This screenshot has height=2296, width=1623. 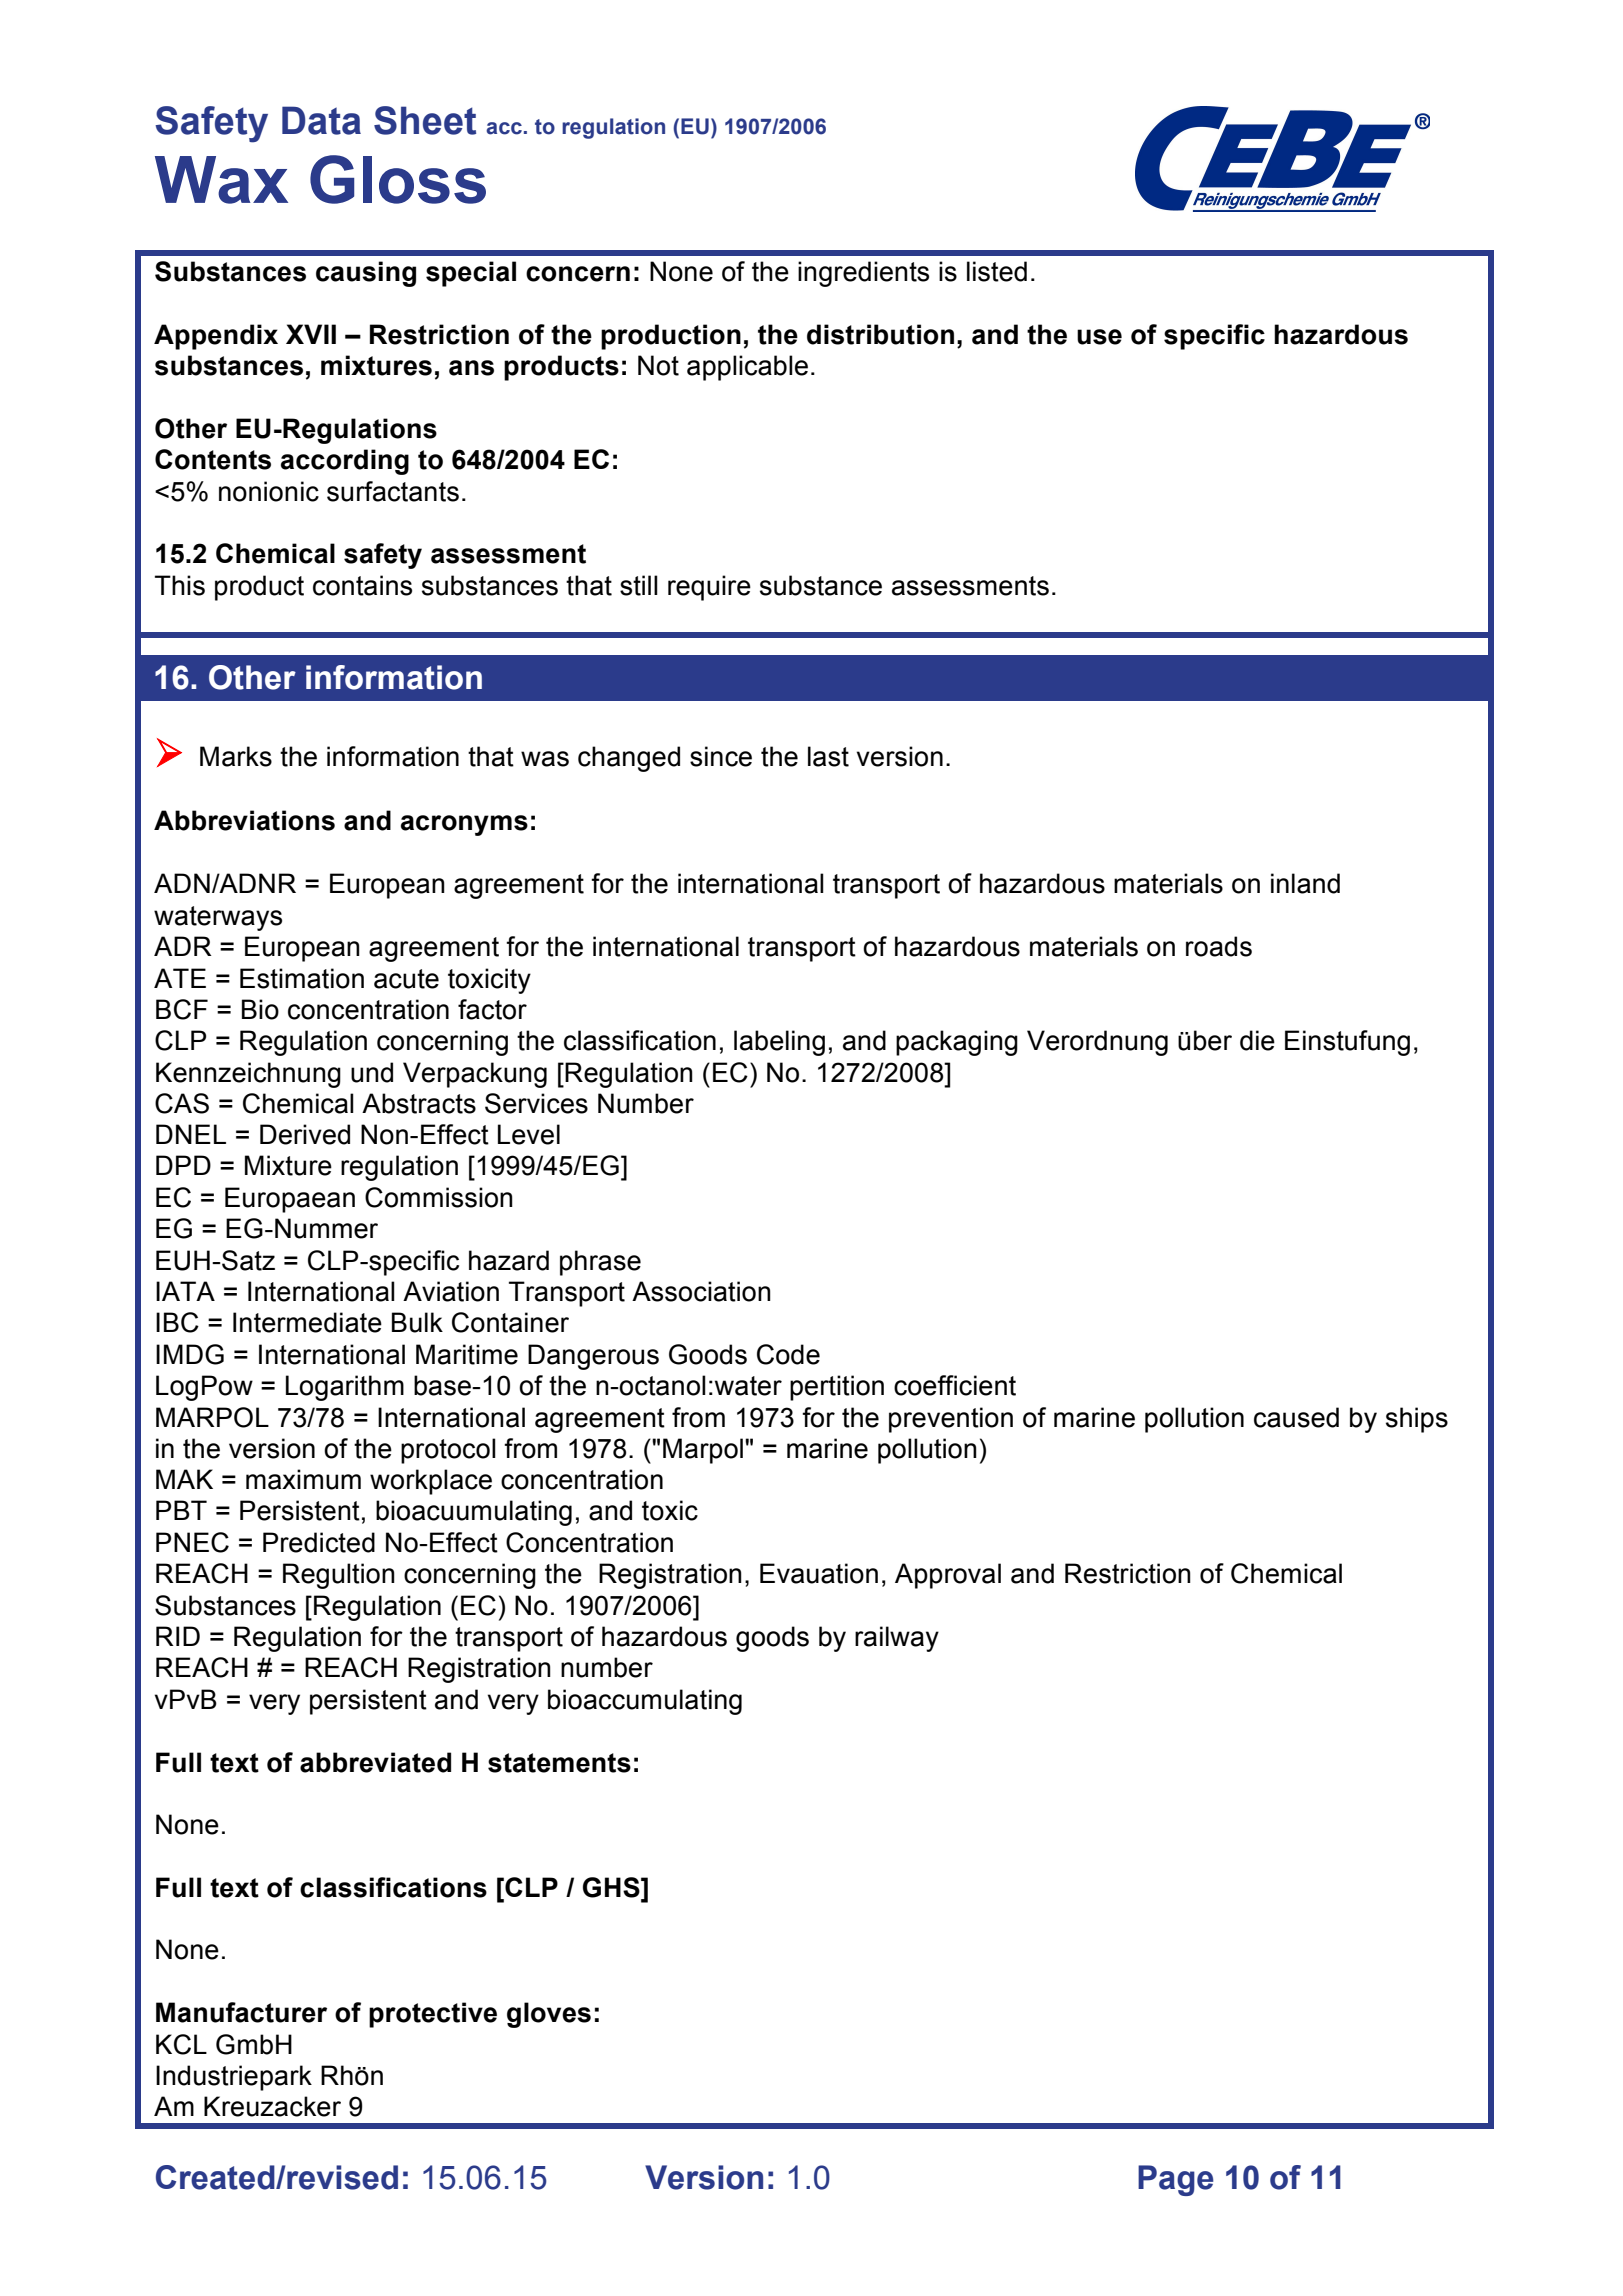 What do you see at coordinates (549, 2015) in the screenshot?
I see `gloves` at bounding box center [549, 2015].
